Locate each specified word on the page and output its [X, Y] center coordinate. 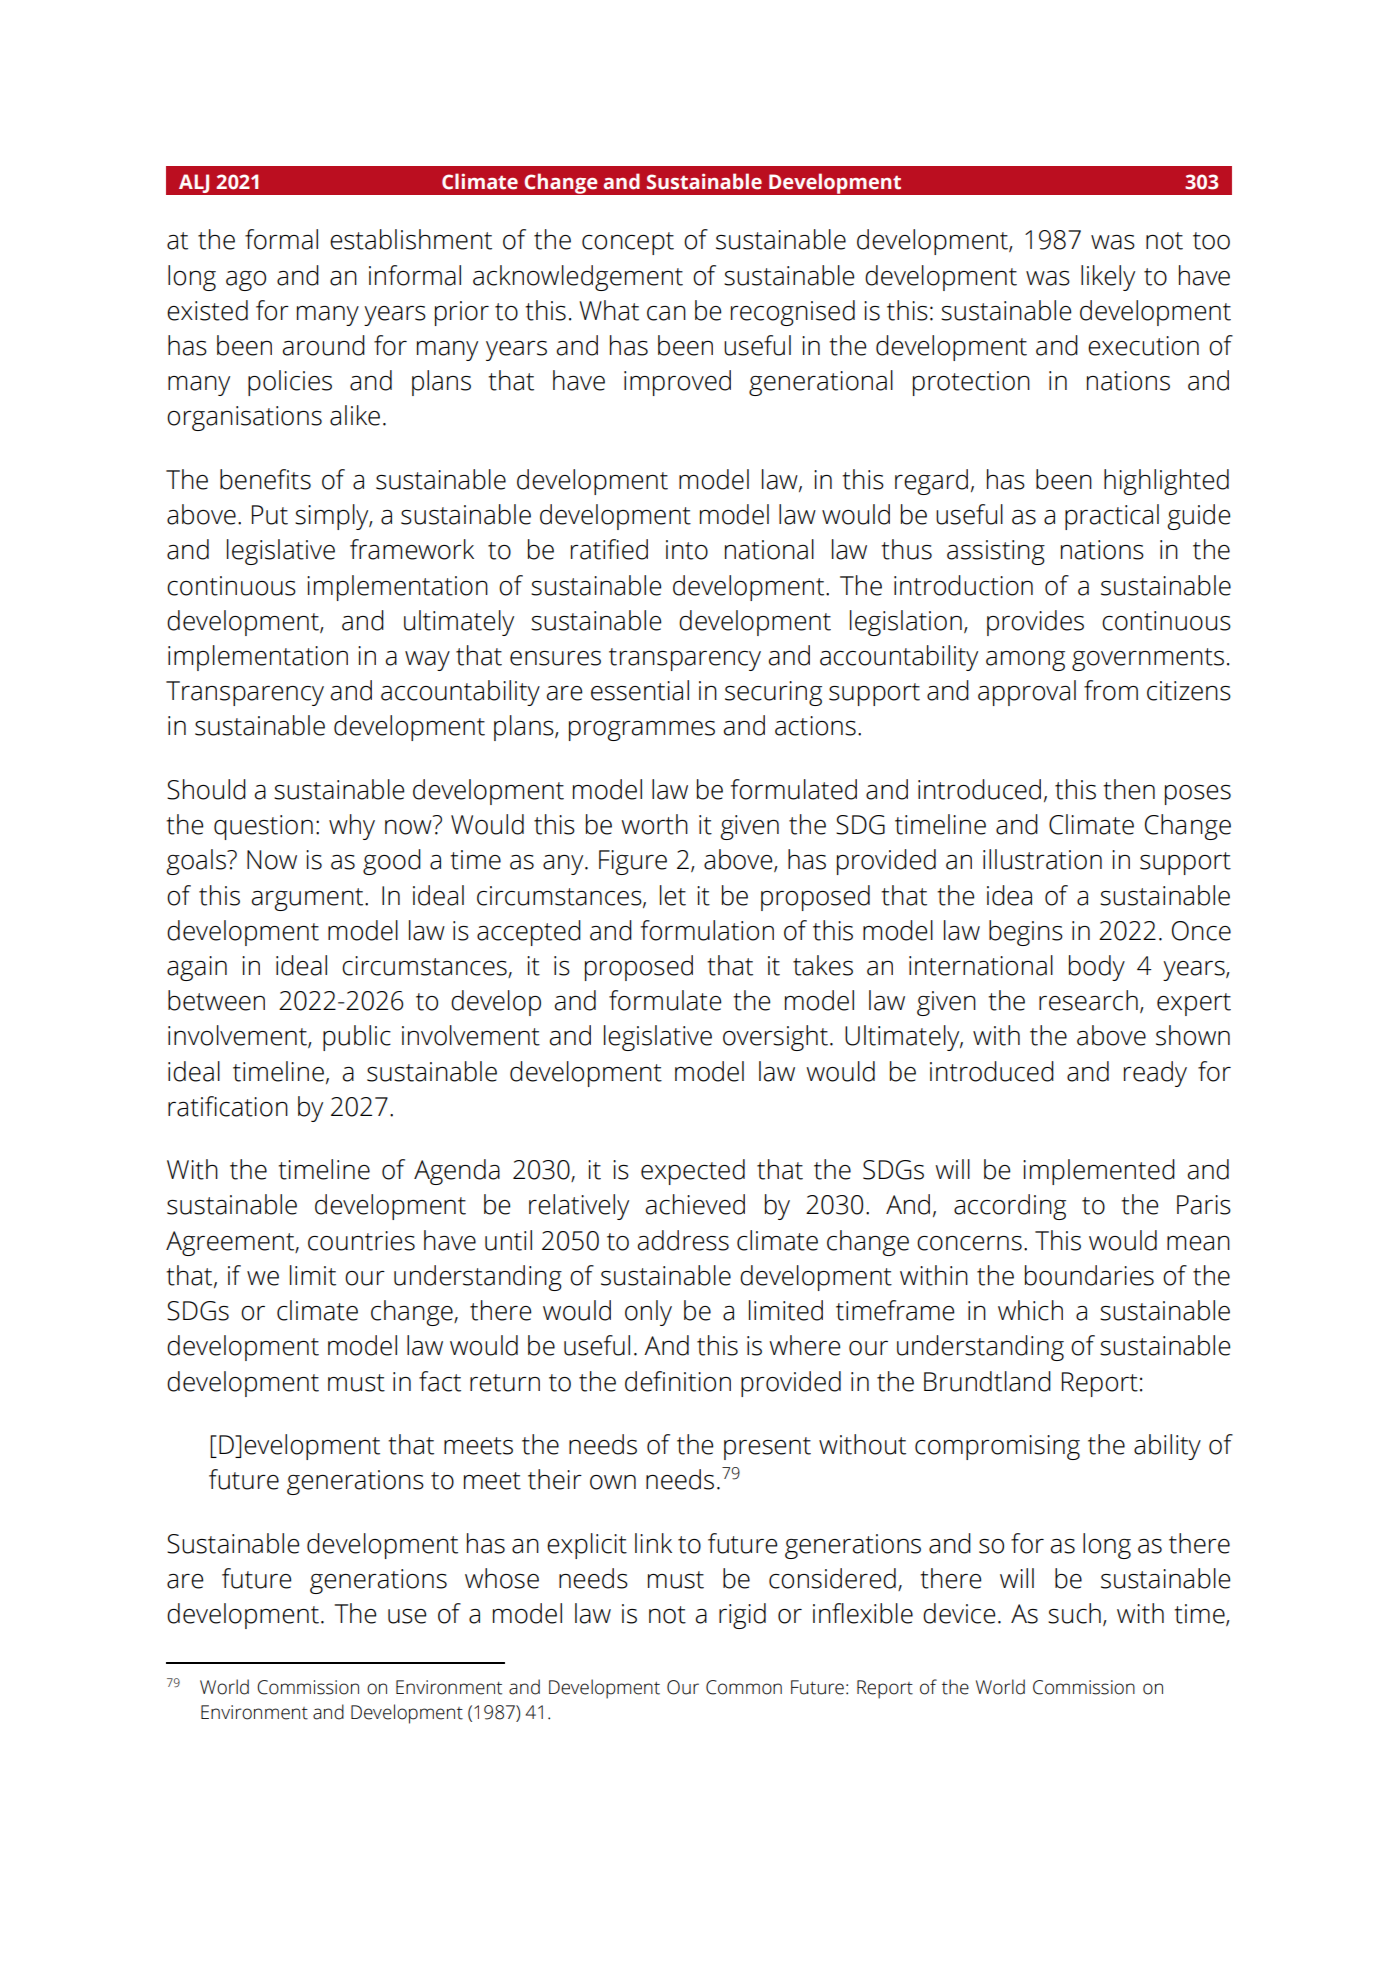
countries [361, 1241]
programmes [642, 731]
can [666, 313]
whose [502, 1578]
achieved [695, 1204]
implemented [1099, 1172]
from [1111, 690]
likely [1108, 278]
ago [246, 281]
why [352, 827]
